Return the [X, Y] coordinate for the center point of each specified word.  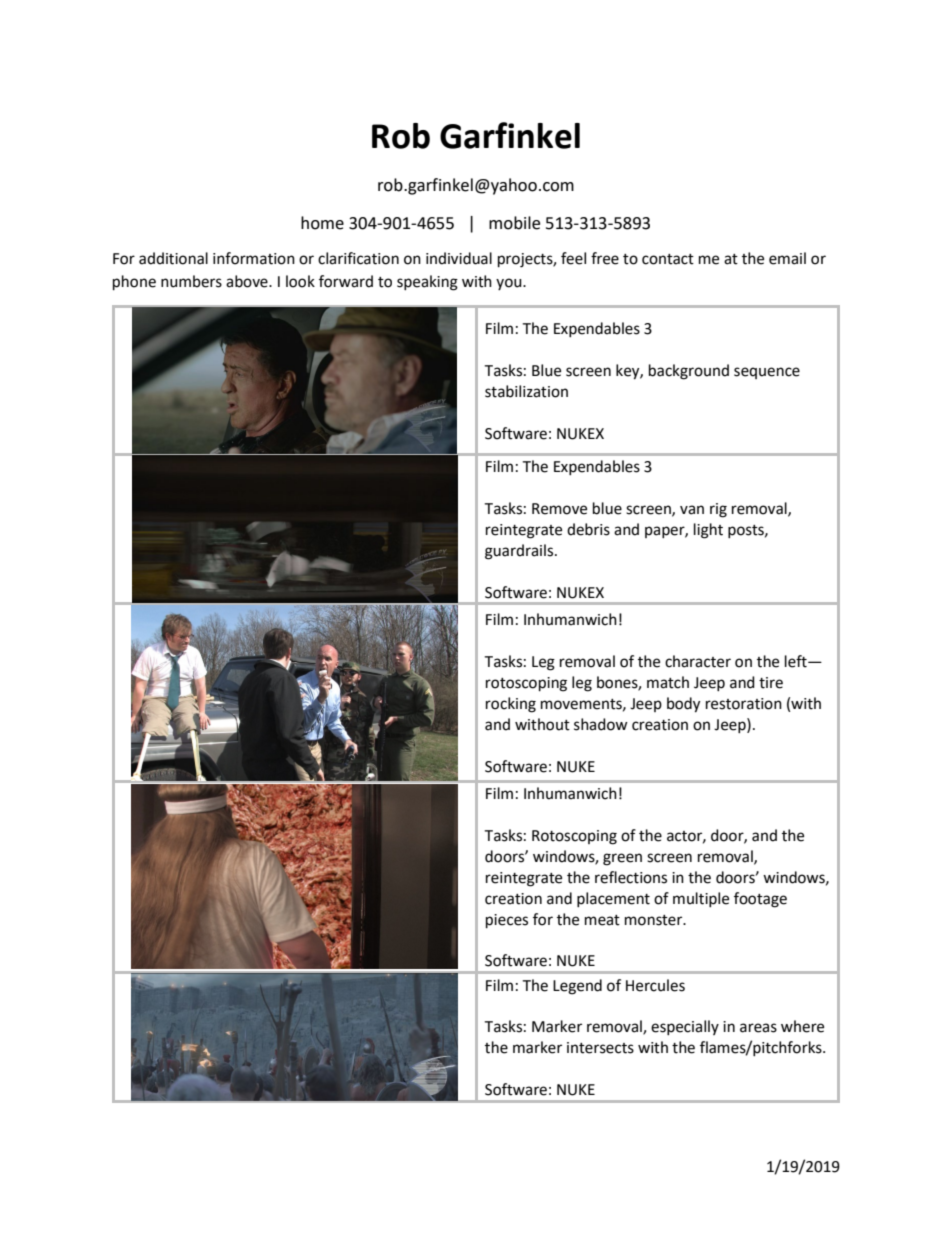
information [254, 258]
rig [718, 510]
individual [459, 258]
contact [668, 259]
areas [758, 1028]
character [698, 661]
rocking [511, 705]
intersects [600, 1048]
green [622, 859]
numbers [191, 281]
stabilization [526, 391]
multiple [701, 899]
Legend [577, 987]
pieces [507, 921]
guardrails [520, 552]
